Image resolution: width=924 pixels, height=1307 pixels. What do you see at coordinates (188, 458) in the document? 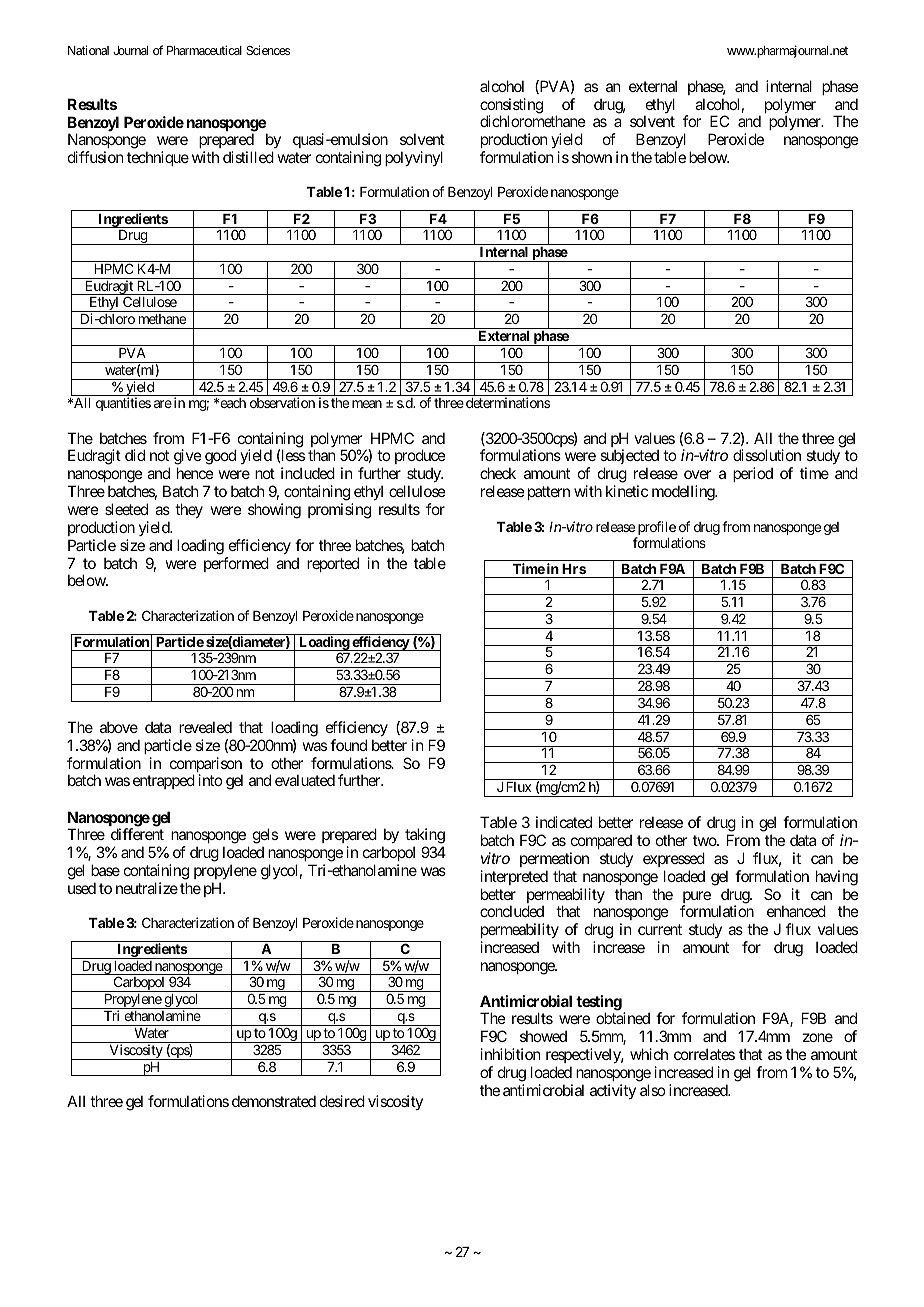
I see `give` at bounding box center [188, 458].
